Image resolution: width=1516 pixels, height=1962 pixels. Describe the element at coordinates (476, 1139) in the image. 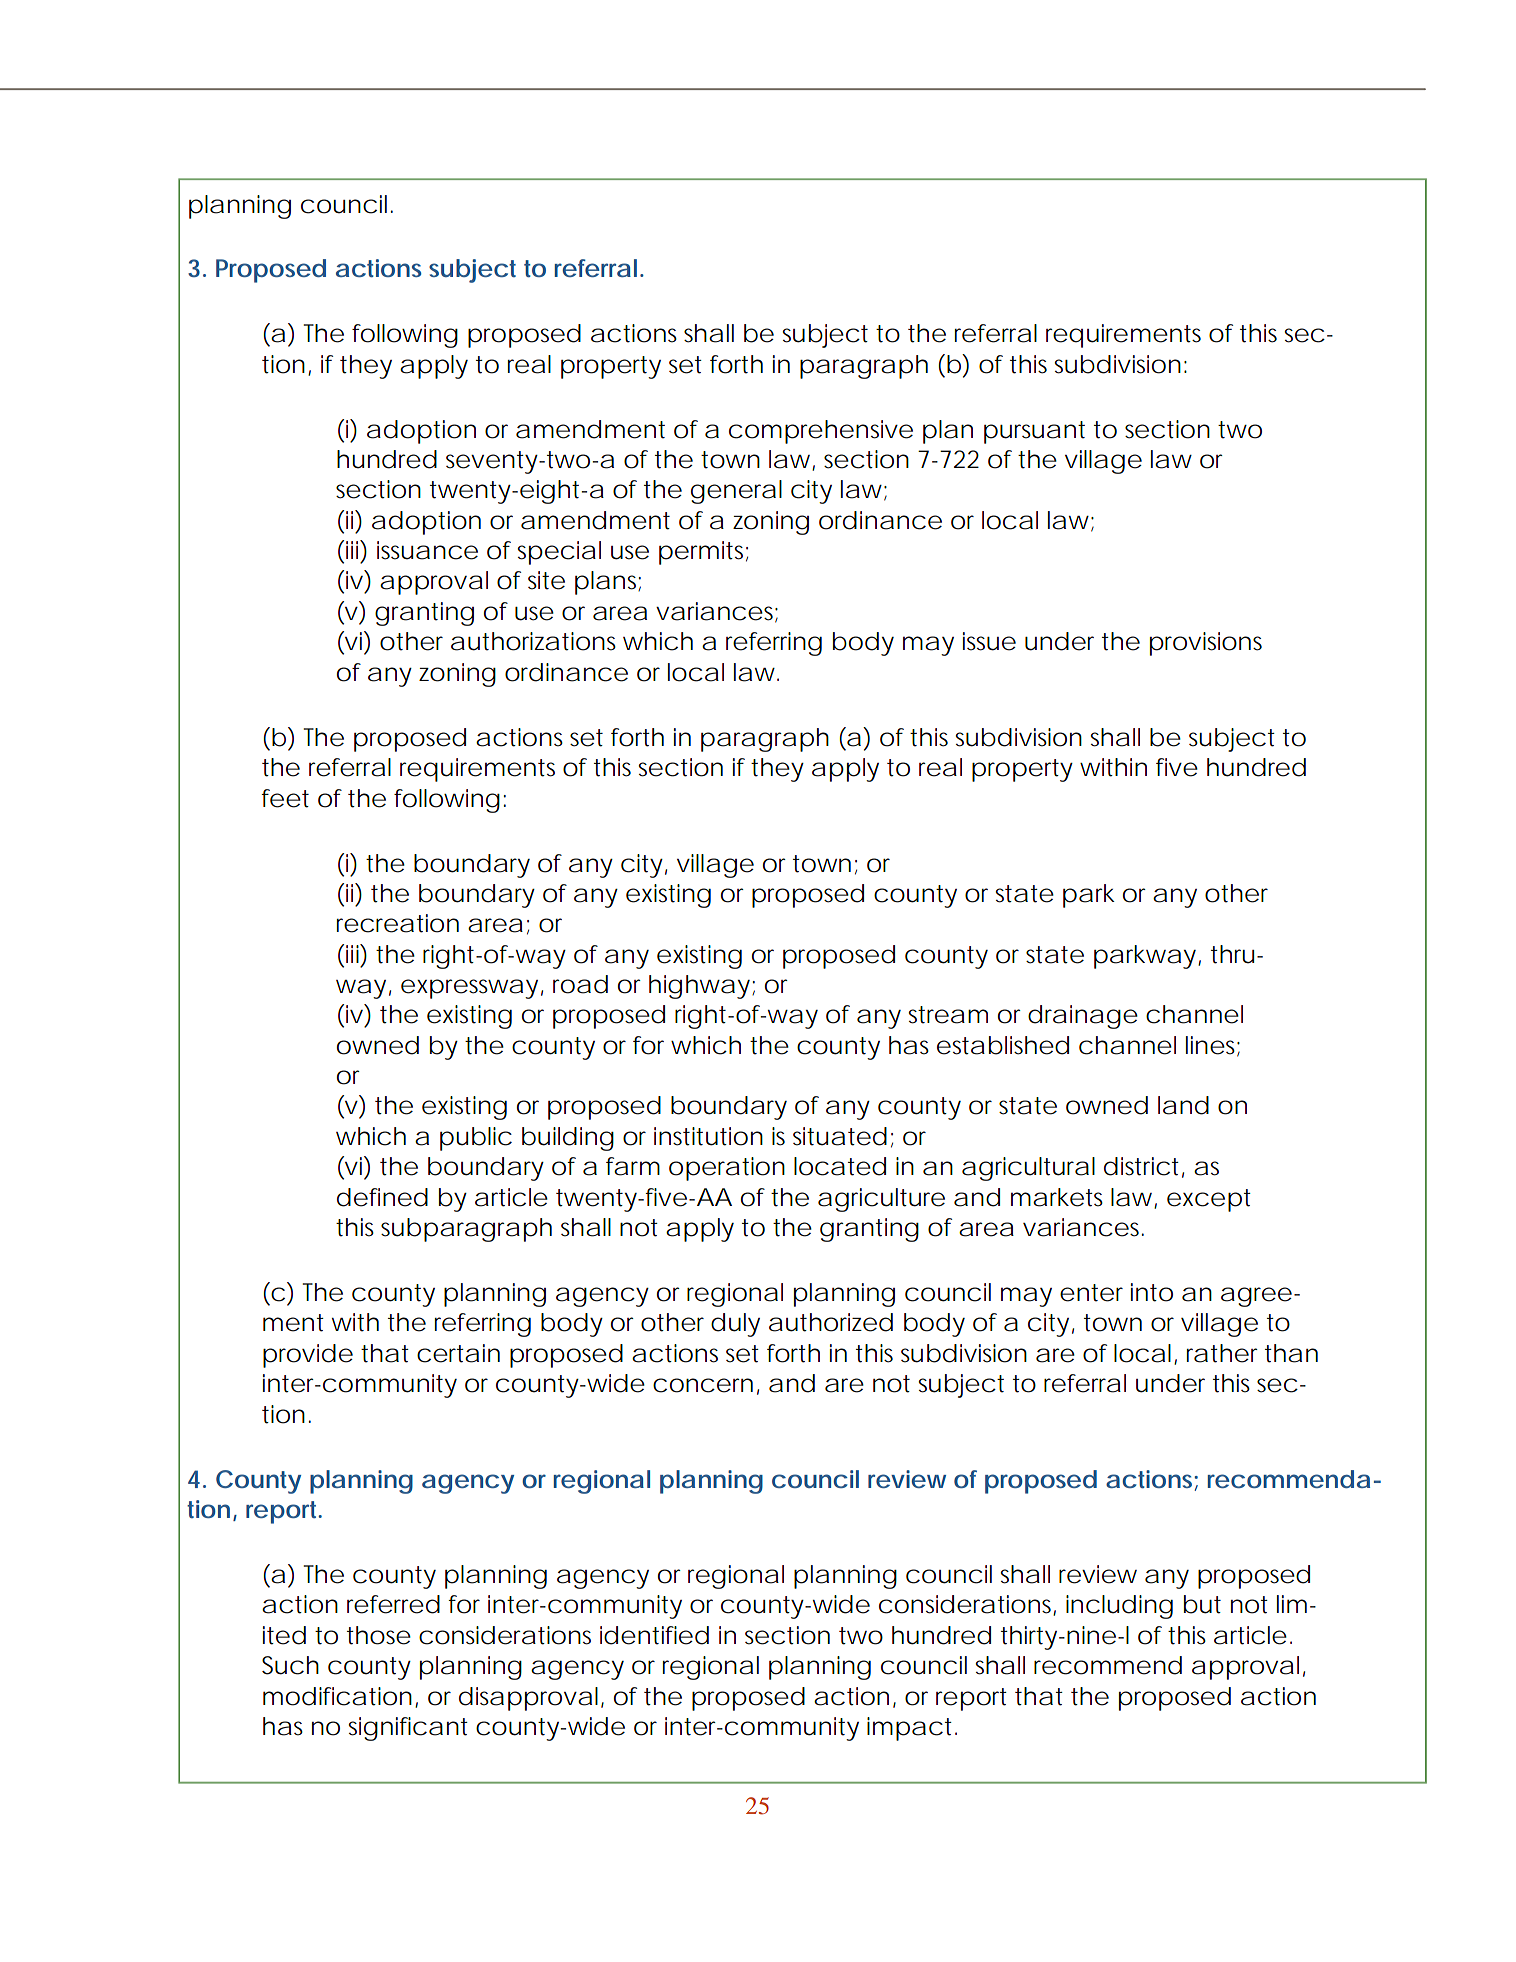

I see `public` at that location.
